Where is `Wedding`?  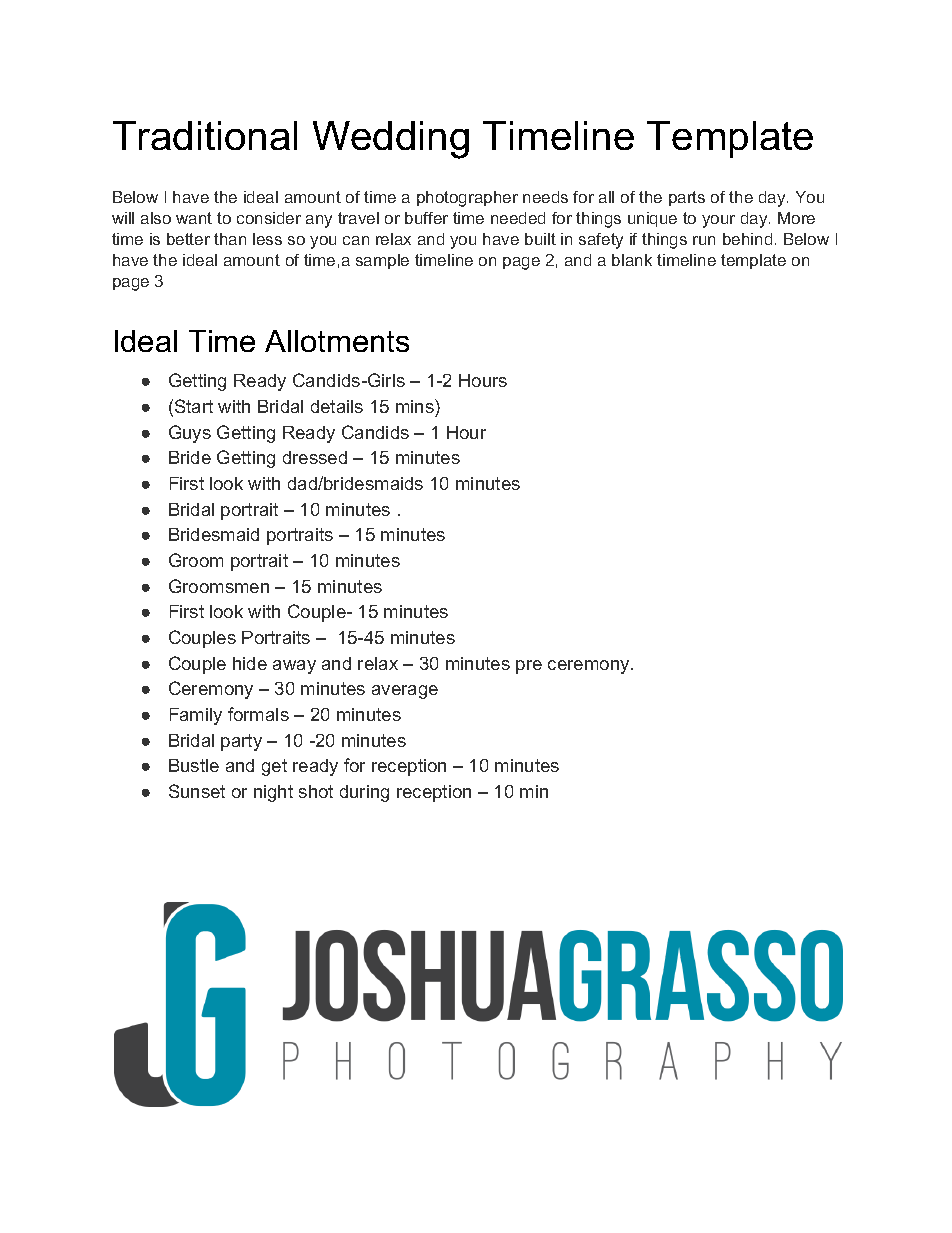 Wedding is located at coordinates (391, 140).
